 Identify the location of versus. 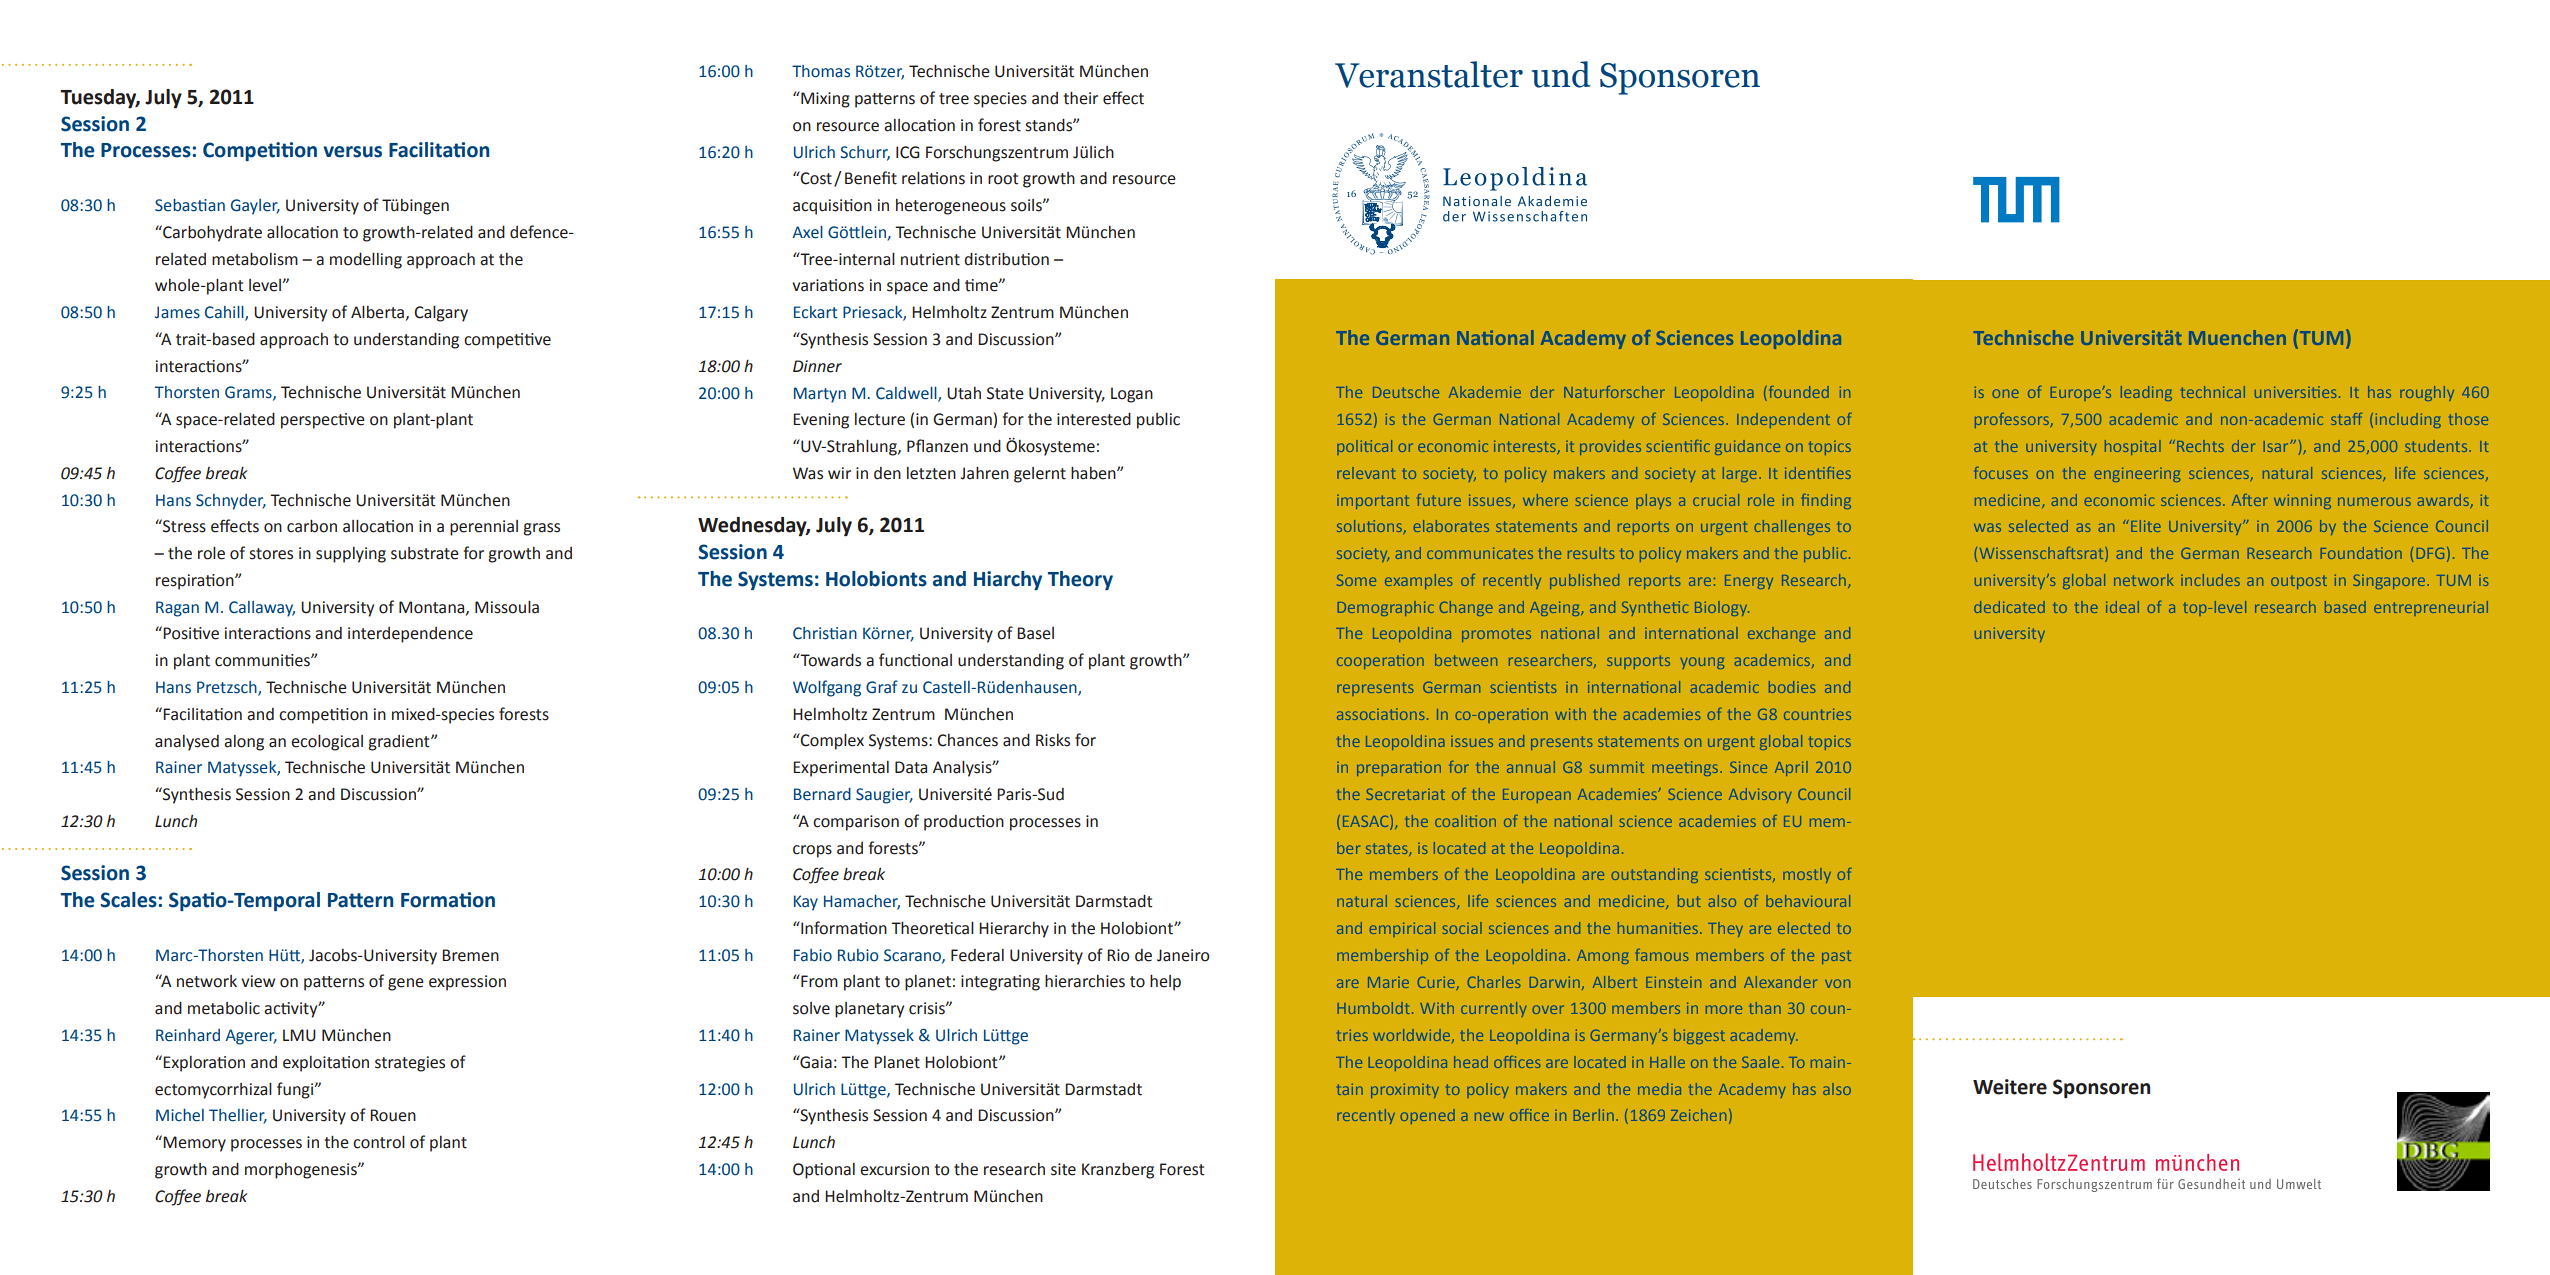
(352, 152).
